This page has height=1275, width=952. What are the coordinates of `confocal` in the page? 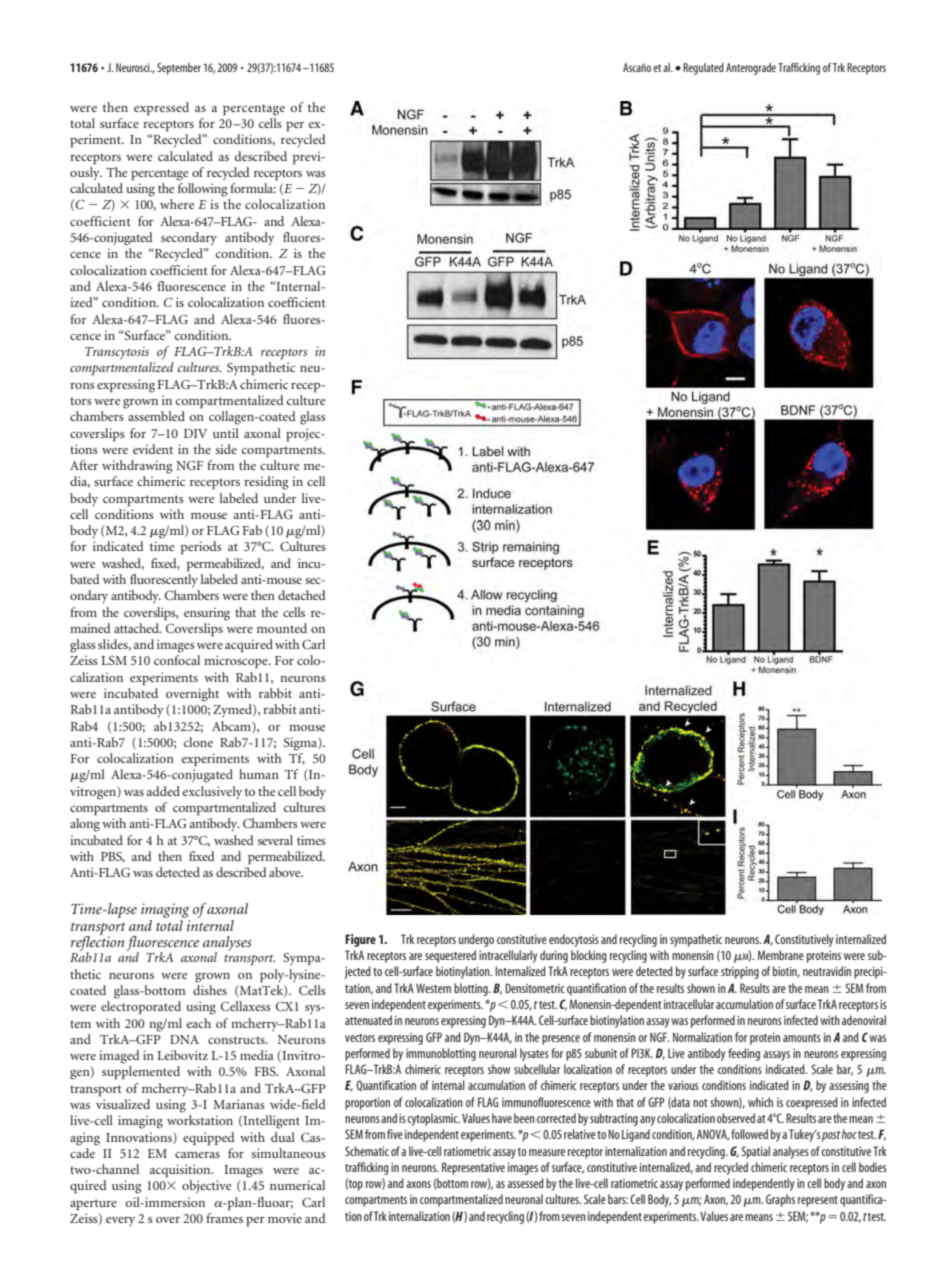 It's located at (177, 660).
